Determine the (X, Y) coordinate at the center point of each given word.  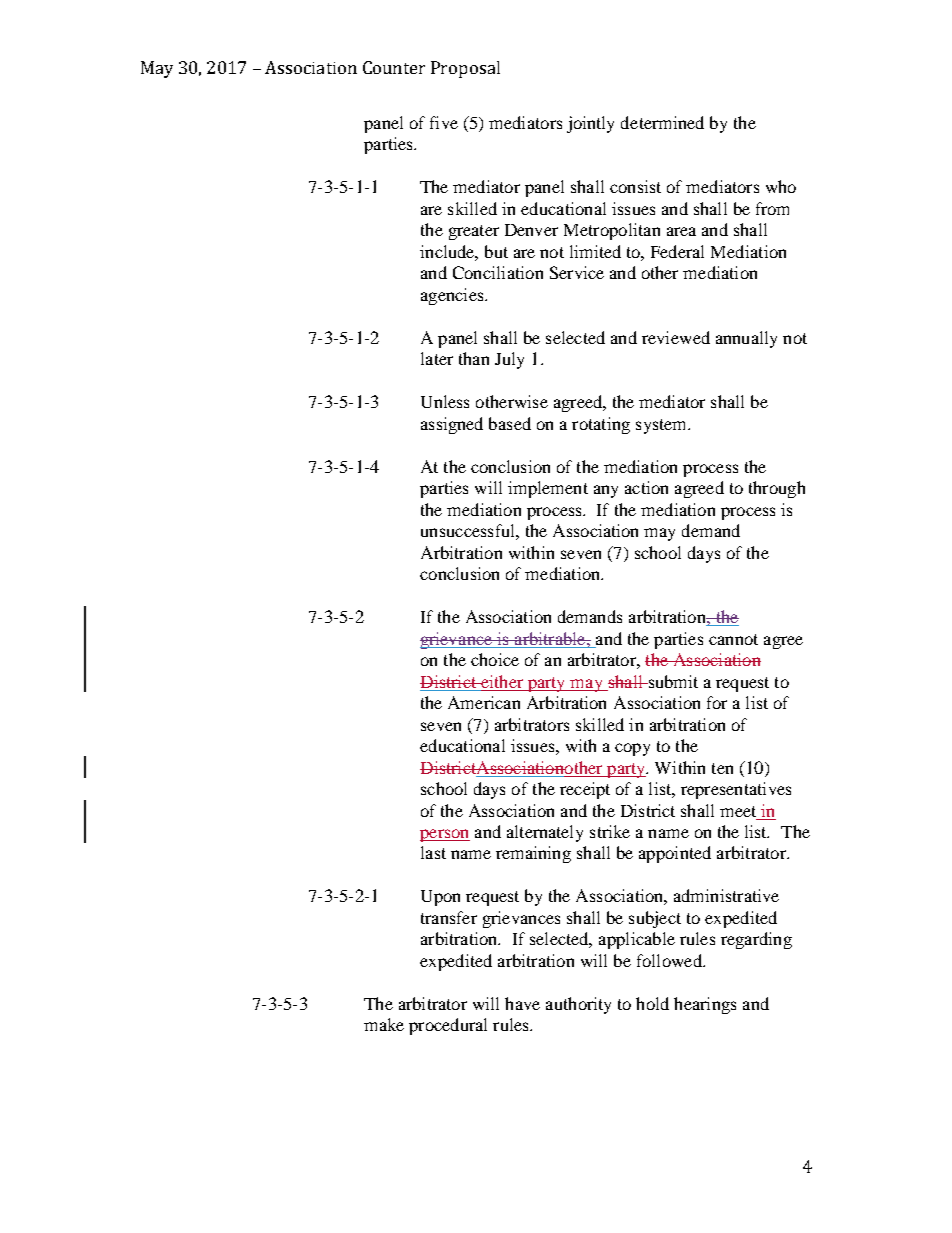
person (445, 835)
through (777, 489)
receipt (585, 790)
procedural (448, 1026)
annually (746, 339)
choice (495, 659)
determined (662, 122)
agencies (453, 296)
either (501, 681)
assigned (452, 425)
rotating (601, 425)
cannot (733, 639)
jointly (590, 124)
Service (577, 272)
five (444, 122)
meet (738, 811)
